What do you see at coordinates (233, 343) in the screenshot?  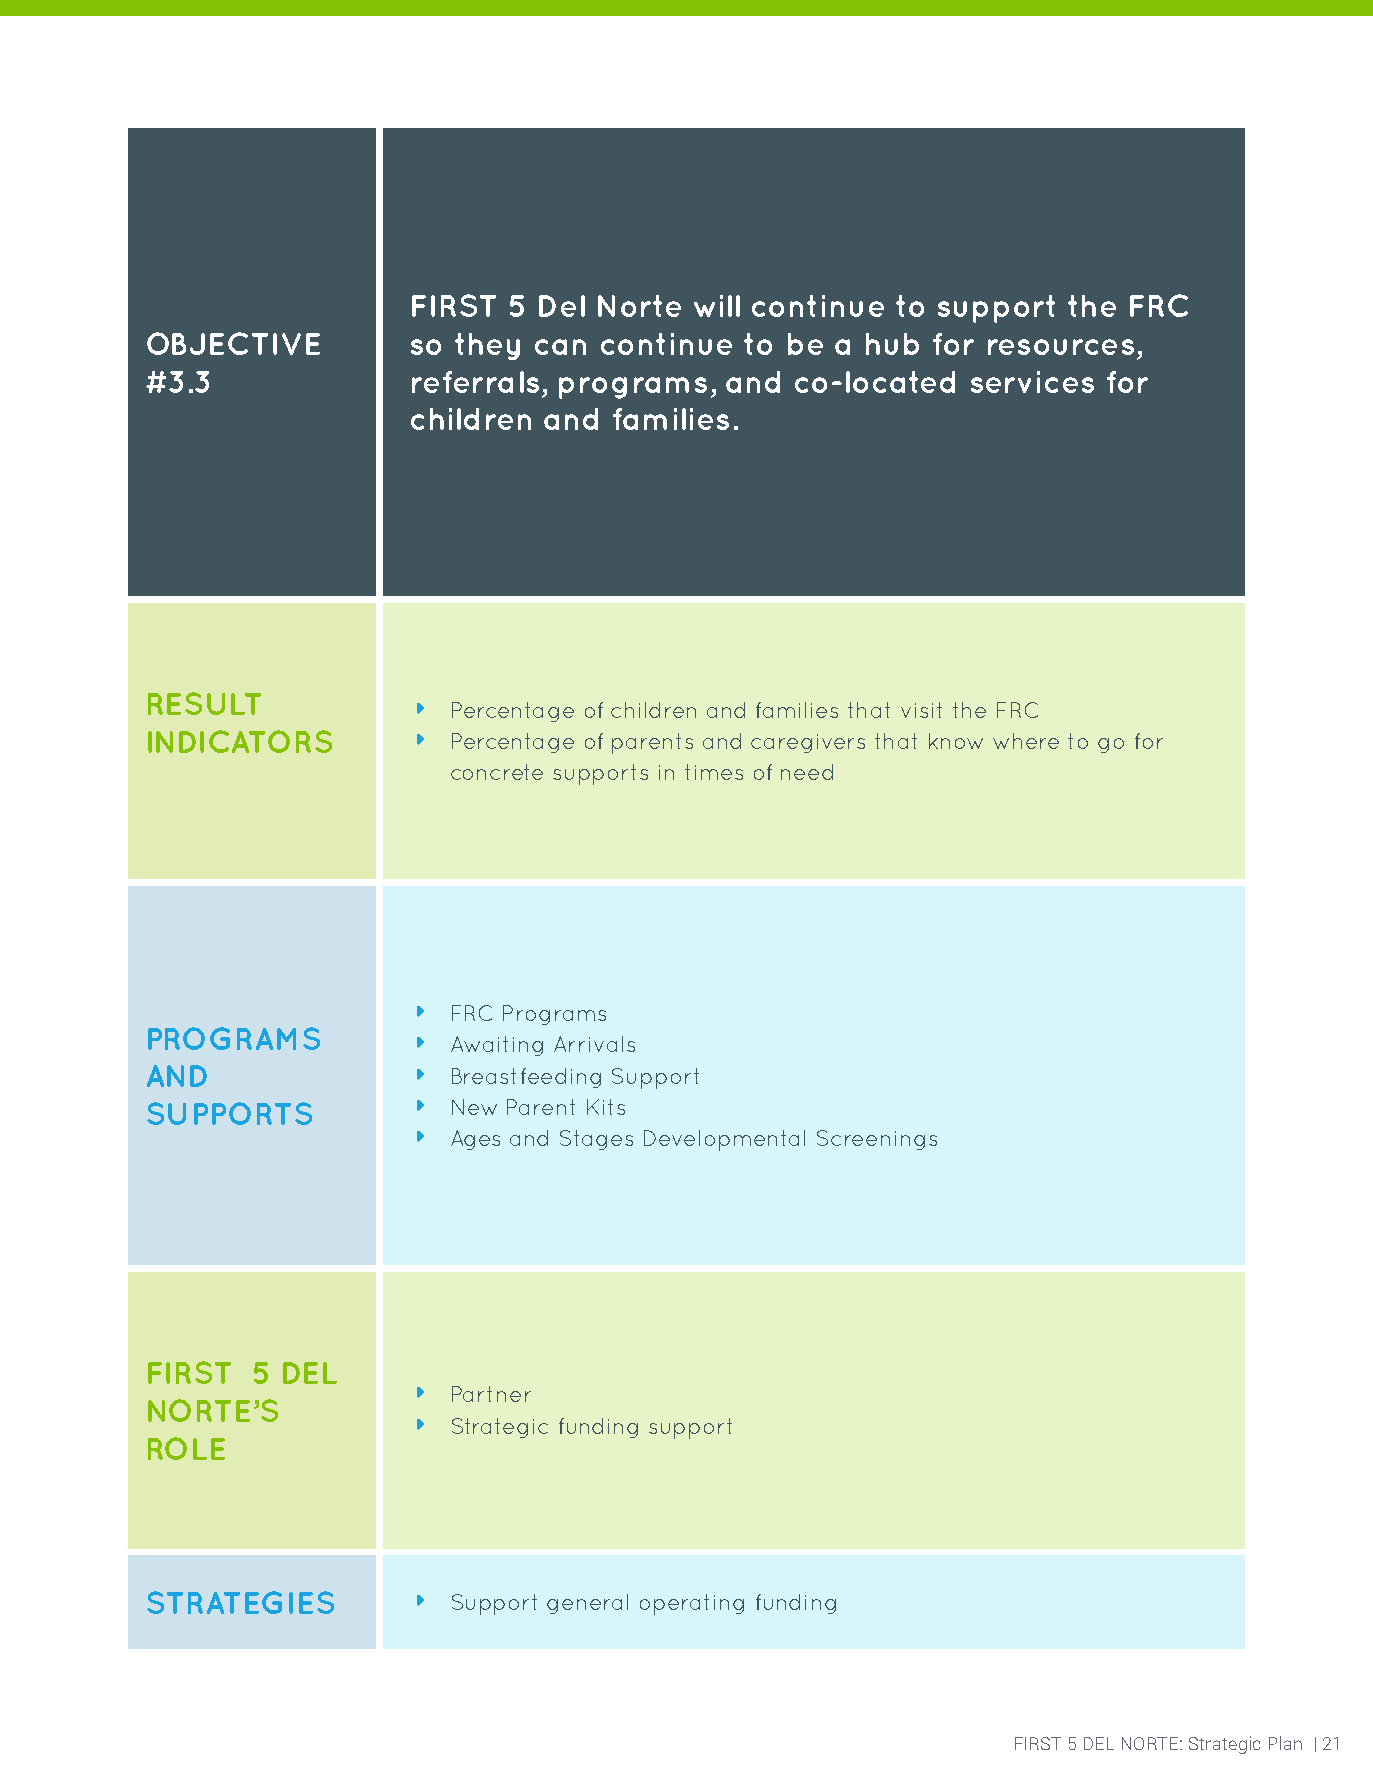 I see `OBJECTIVE` at bounding box center [233, 343].
